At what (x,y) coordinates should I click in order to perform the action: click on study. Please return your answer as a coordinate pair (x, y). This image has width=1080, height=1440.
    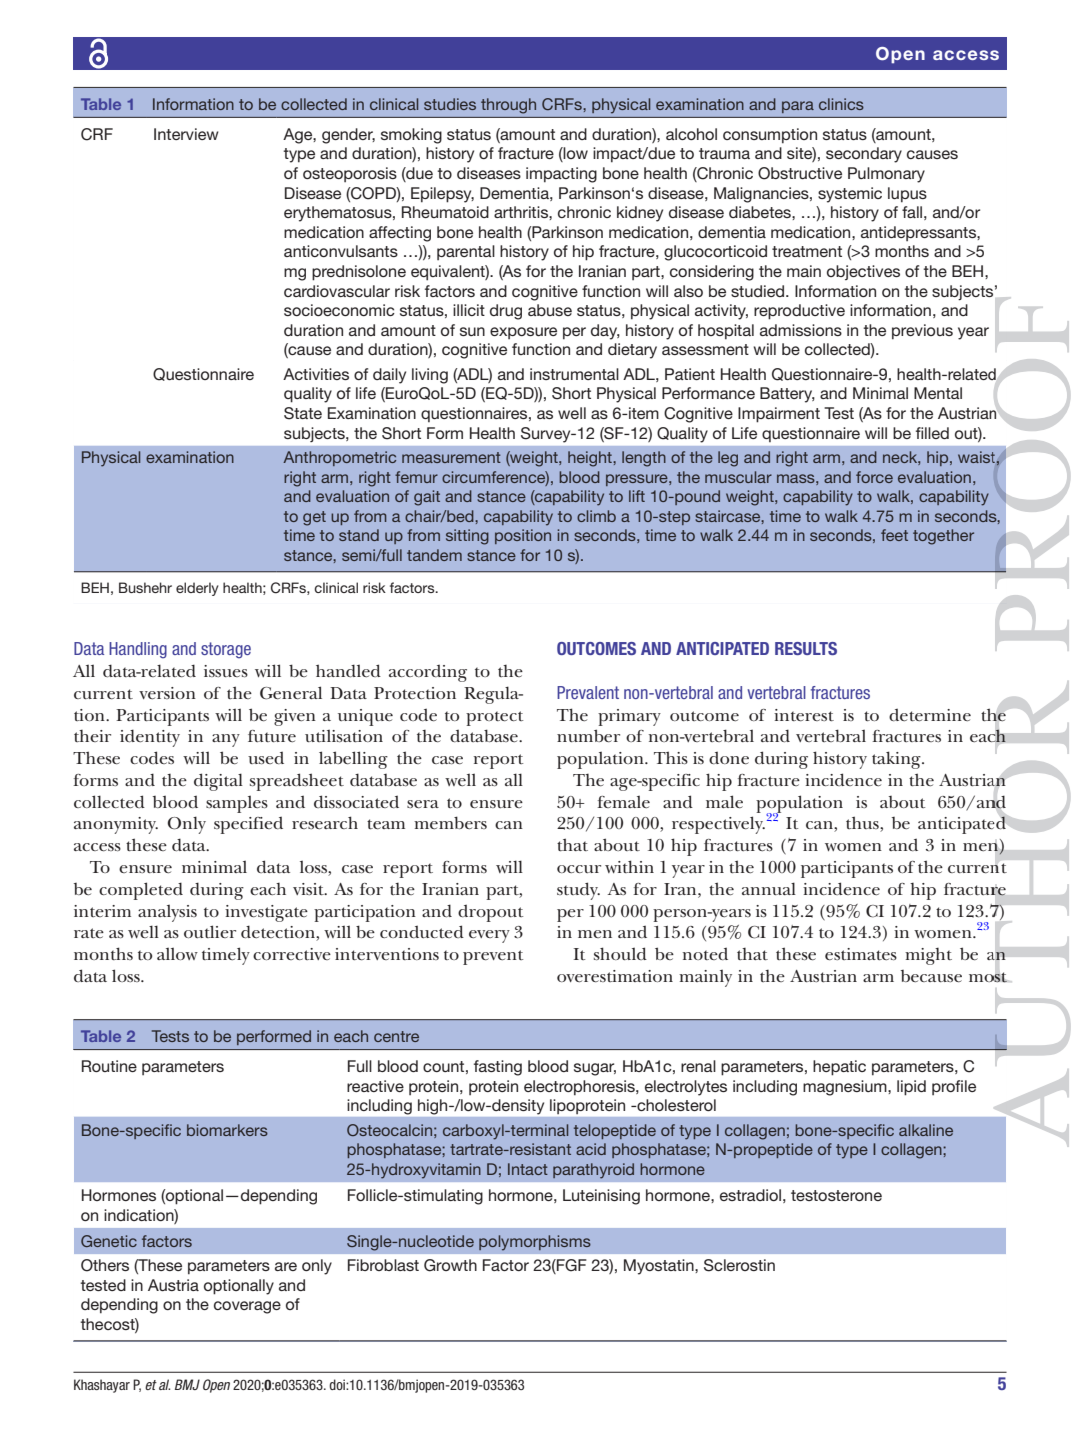
    Looking at the image, I should click on (578, 891).
